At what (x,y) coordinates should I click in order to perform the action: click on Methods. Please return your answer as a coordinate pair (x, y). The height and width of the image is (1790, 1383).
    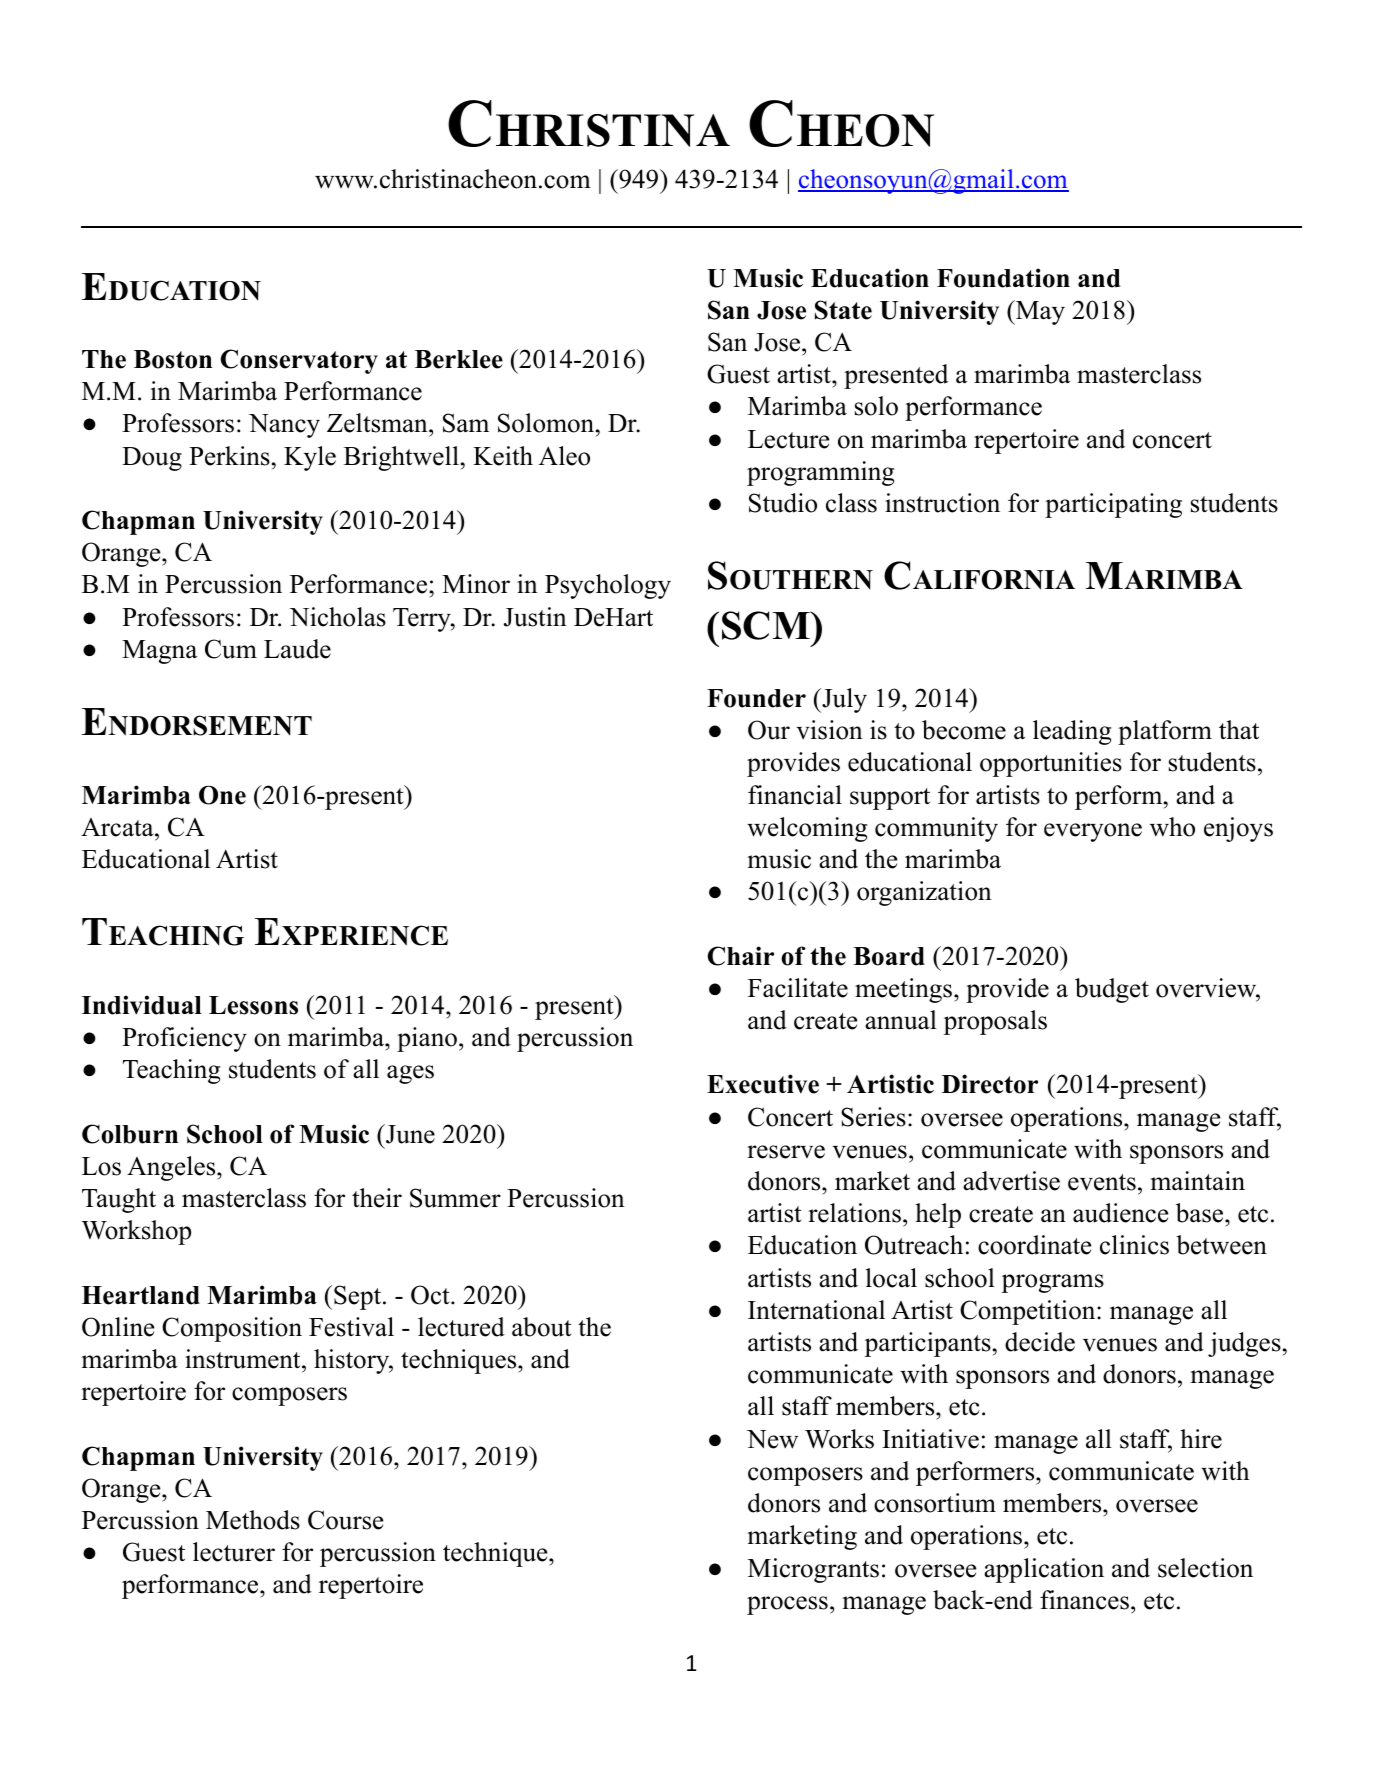
    Looking at the image, I should click on (253, 1520).
